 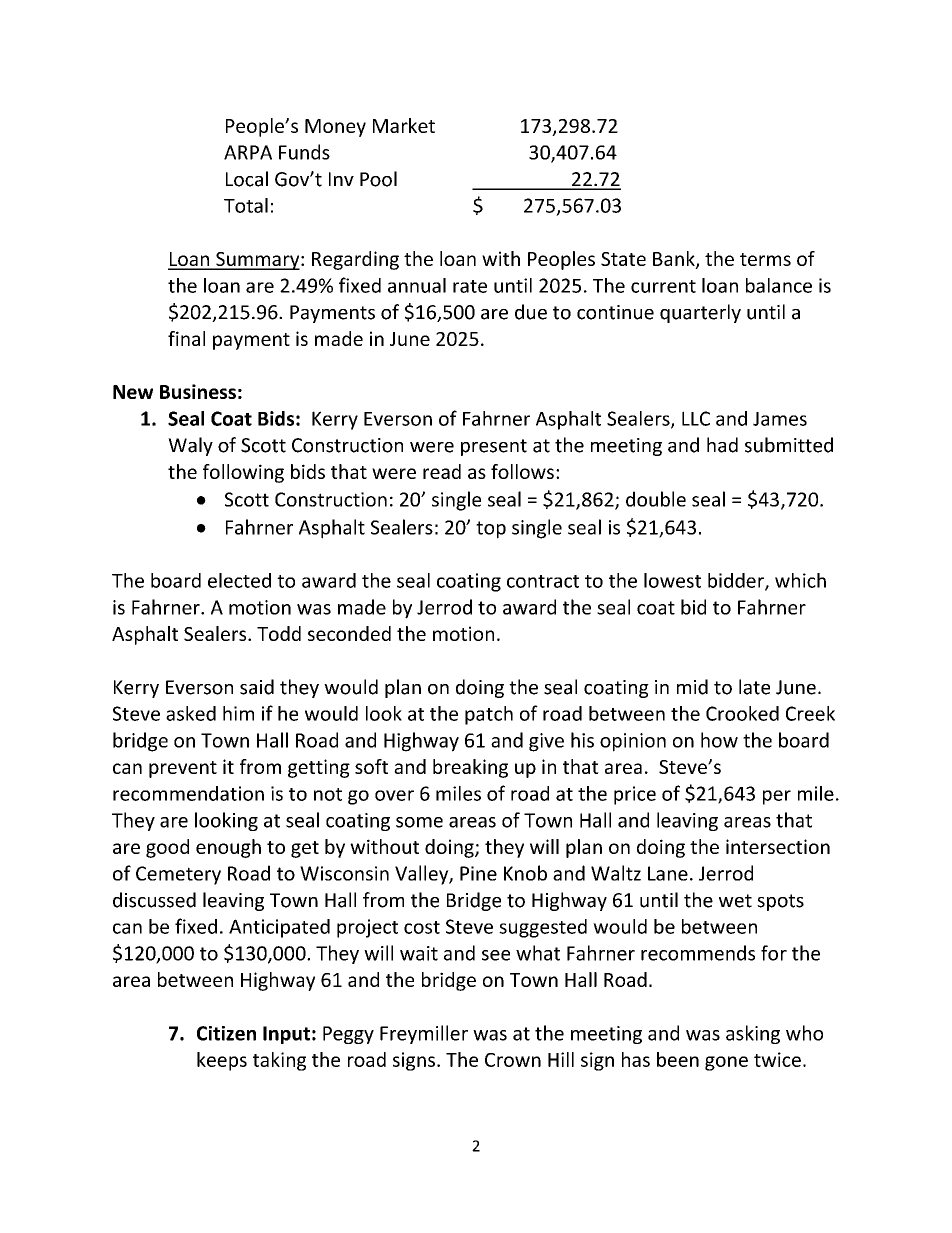 I want to click on Crown, so click(x=513, y=1060).
